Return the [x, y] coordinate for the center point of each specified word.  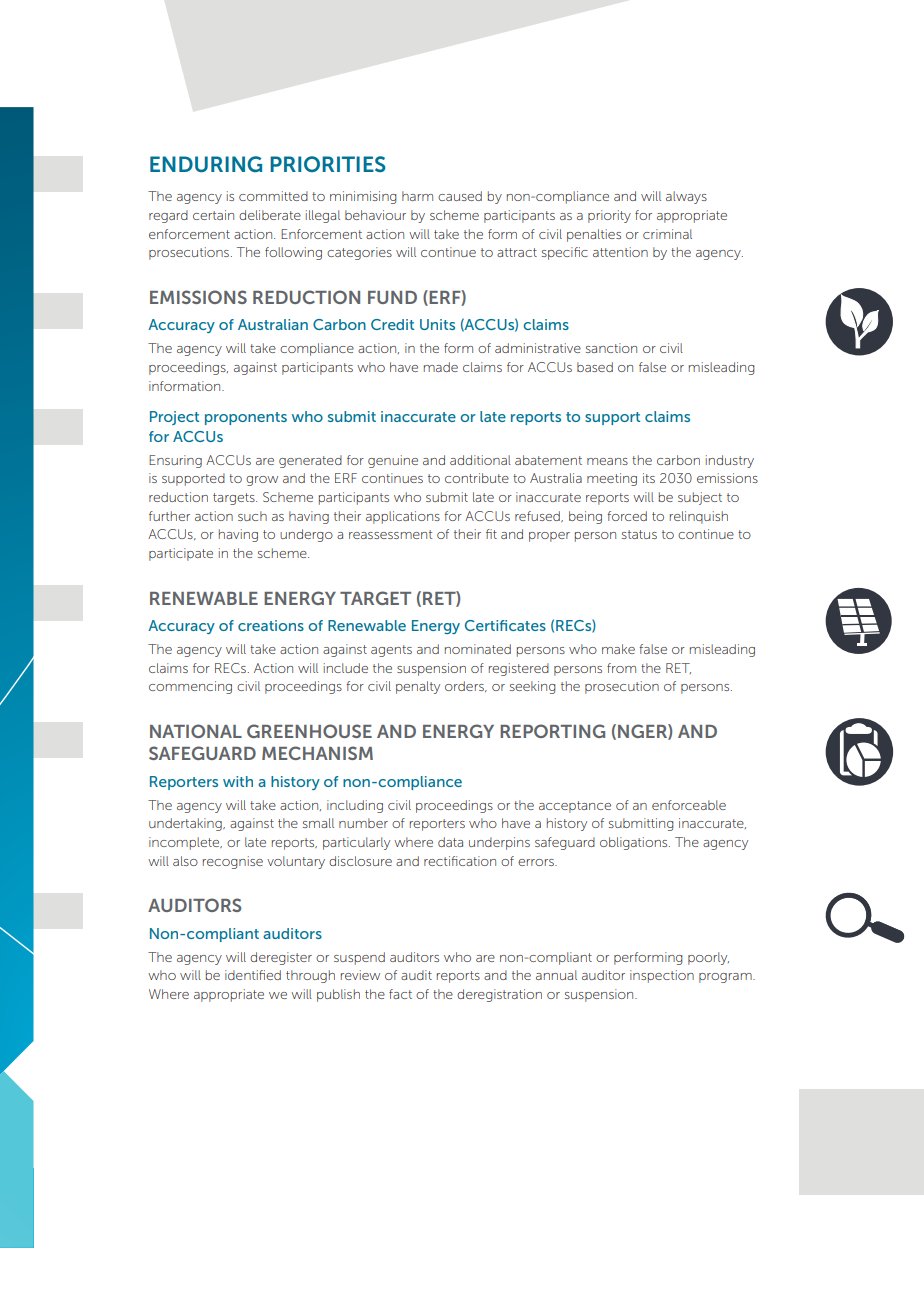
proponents [246, 418]
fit [491, 534]
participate [181, 554]
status [639, 534]
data [450, 842]
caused [460, 196]
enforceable [689, 805]
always [686, 197]
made [441, 367]
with [238, 781]
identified [253, 975]
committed [273, 196]
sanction [611, 348]
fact [400, 994]
